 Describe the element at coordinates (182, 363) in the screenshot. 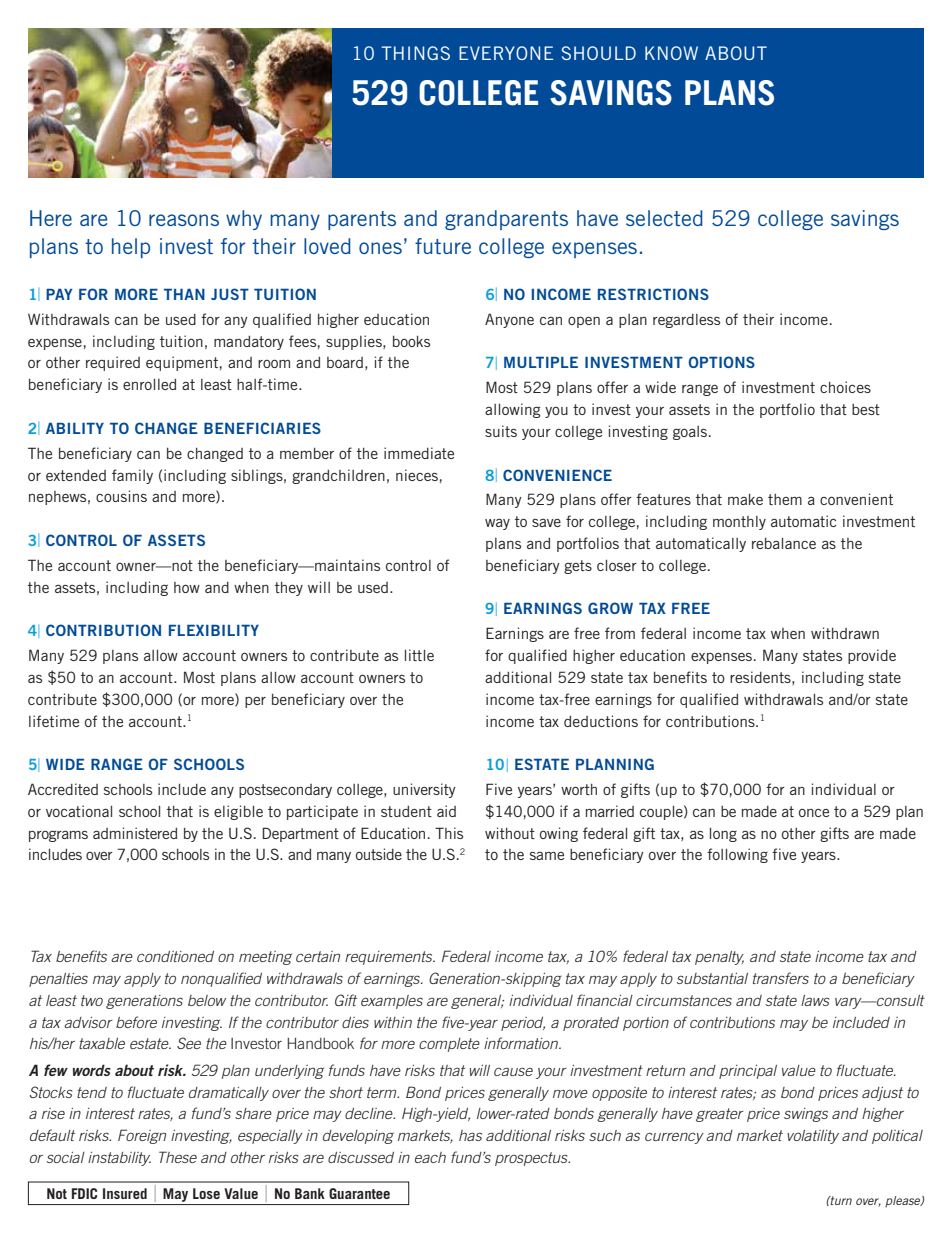

I see `equipment` at that location.
